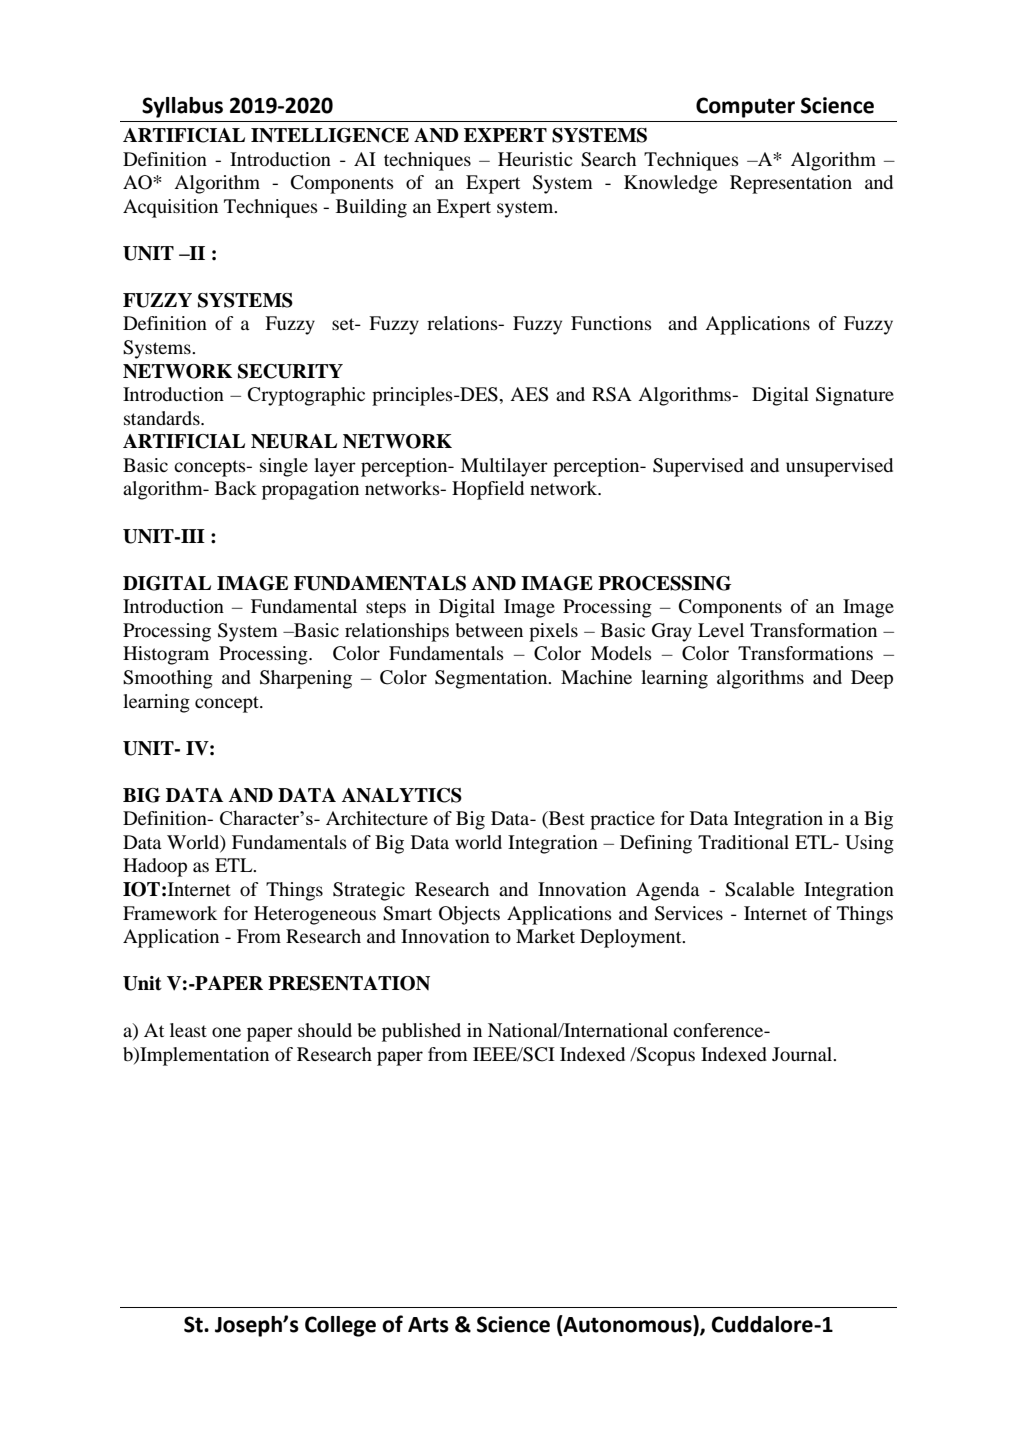 Image resolution: width=1017 pixels, height=1437 pixels. I want to click on College, so click(340, 1326).
